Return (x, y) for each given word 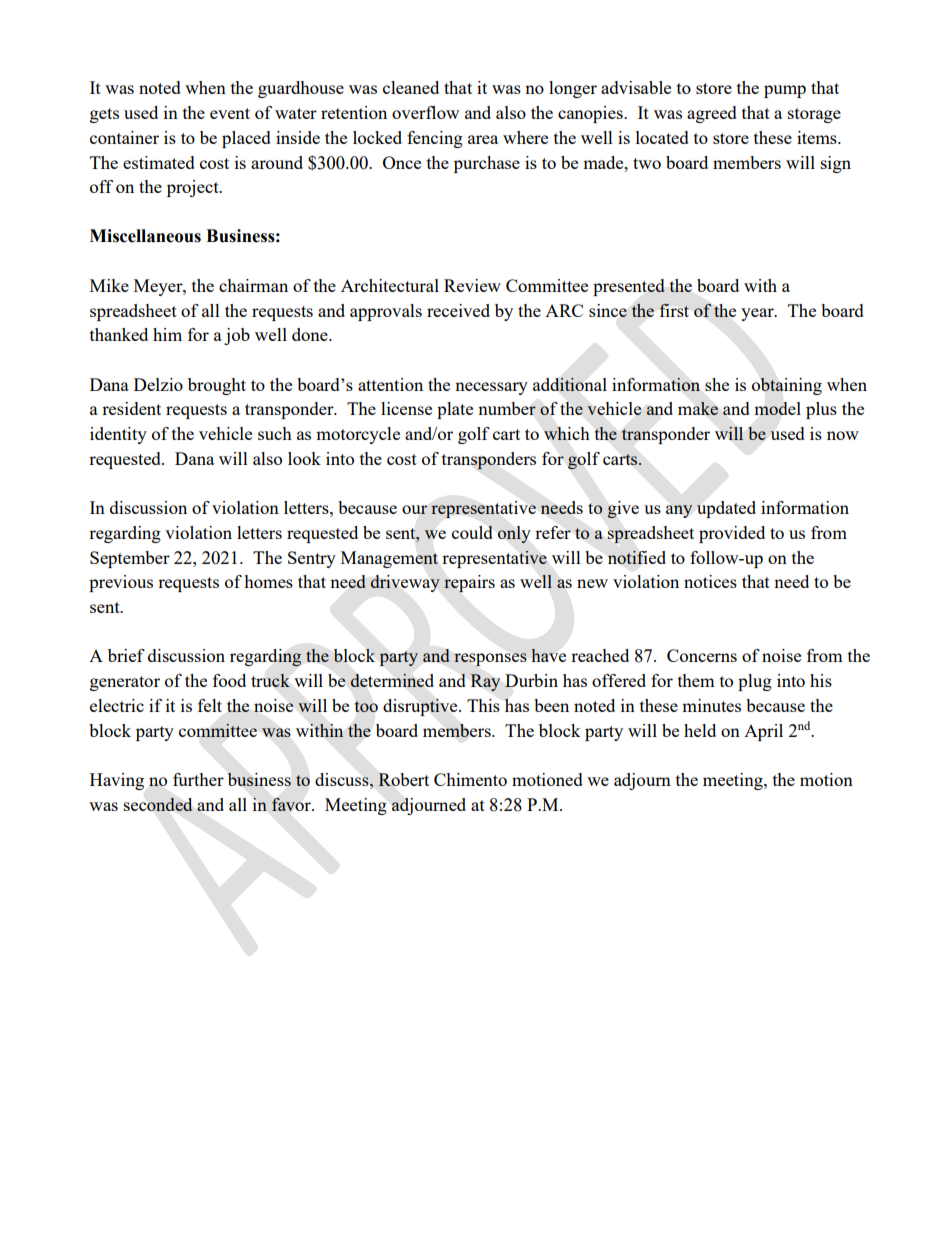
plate (455, 410)
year (758, 314)
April (763, 732)
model (777, 408)
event (230, 113)
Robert (403, 779)
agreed (712, 114)
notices (710, 581)
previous (121, 583)
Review (472, 285)
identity (118, 435)
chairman (253, 285)
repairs (469, 584)
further (198, 779)
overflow (425, 112)
